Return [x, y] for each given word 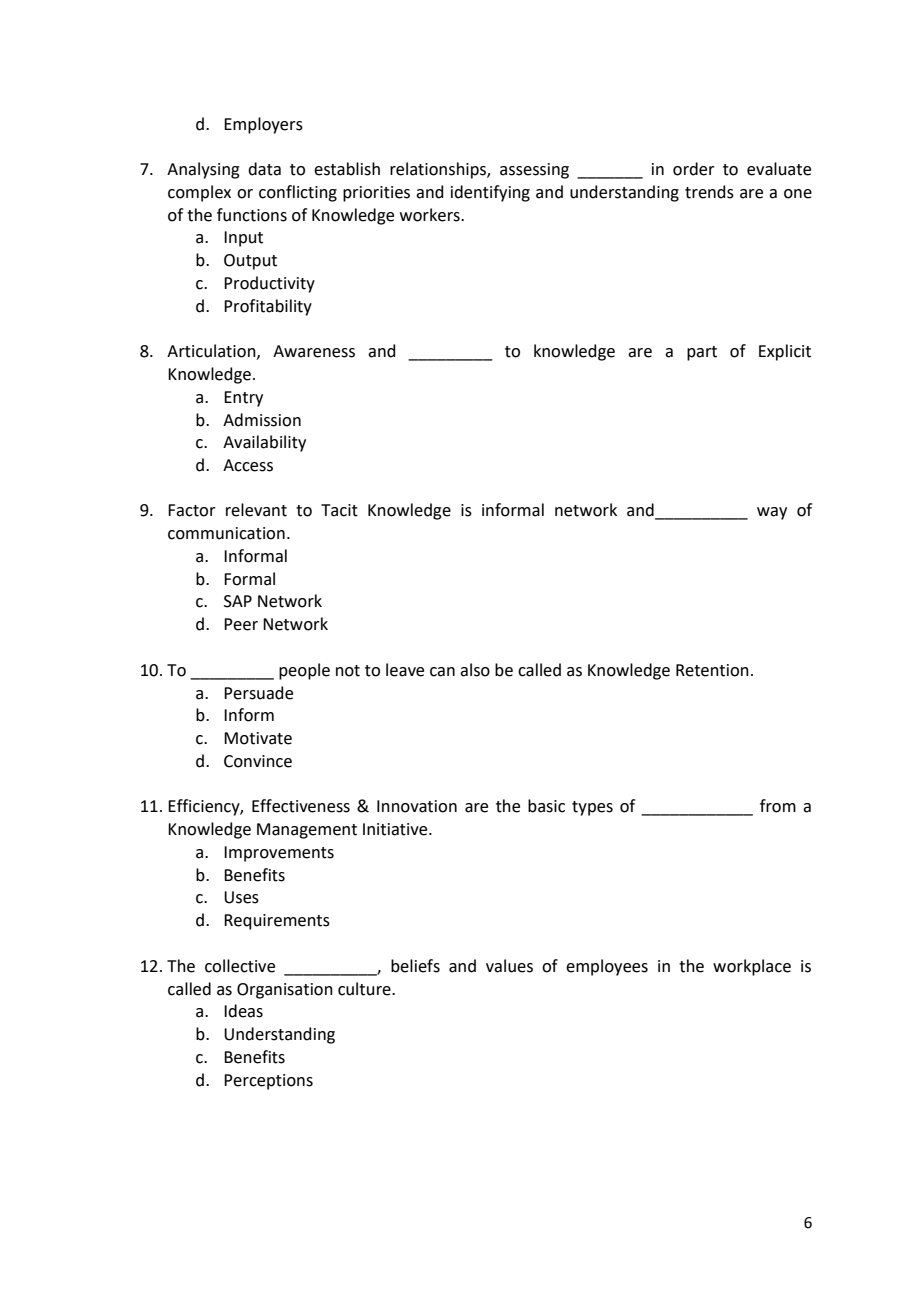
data [264, 169]
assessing [534, 171]
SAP [238, 601]
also [475, 670]
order [694, 169]
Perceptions [268, 1082]
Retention [712, 670]
